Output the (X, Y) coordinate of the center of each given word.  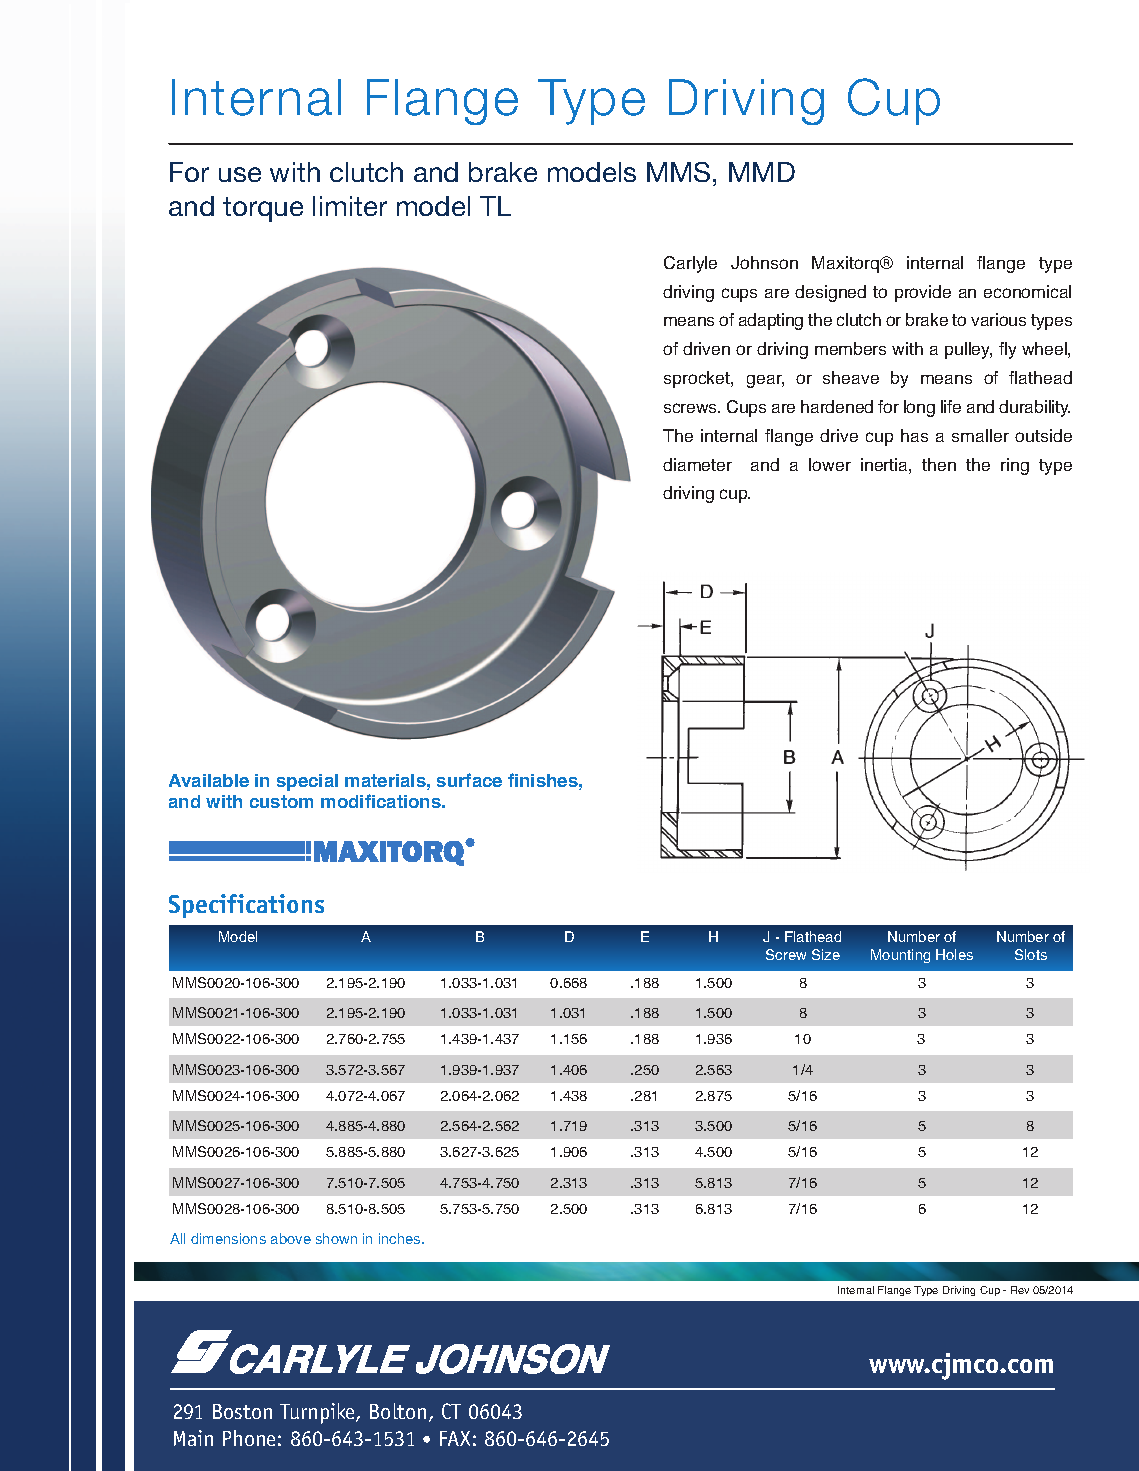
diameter (697, 464)
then (939, 464)
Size (826, 954)
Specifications (246, 906)
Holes (954, 954)
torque (263, 209)
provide (923, 293)
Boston (242, 1411)
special (307, 782)
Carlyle (690, 264)
